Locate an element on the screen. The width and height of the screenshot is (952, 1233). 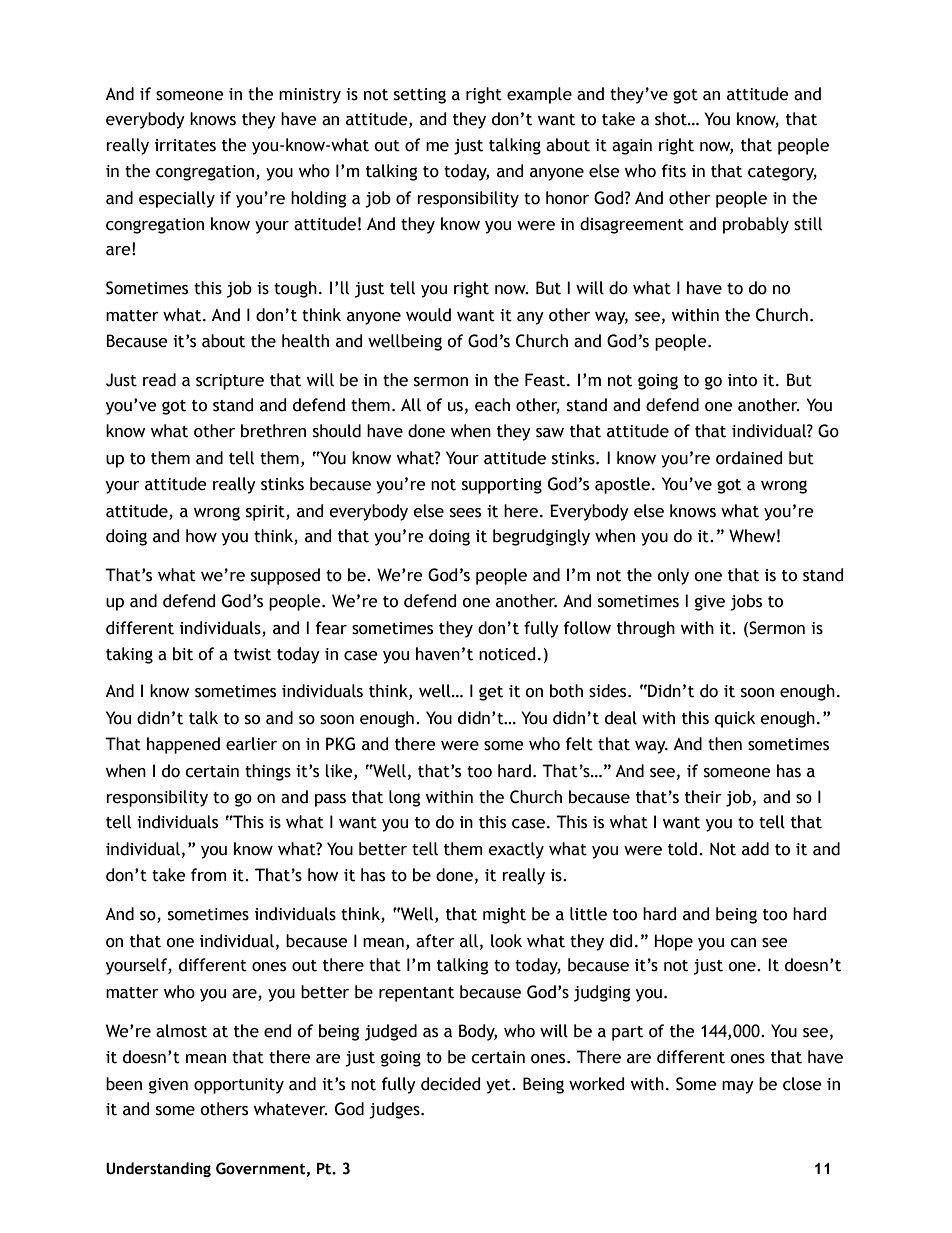
irritates is located at coordinates (185, 145).
